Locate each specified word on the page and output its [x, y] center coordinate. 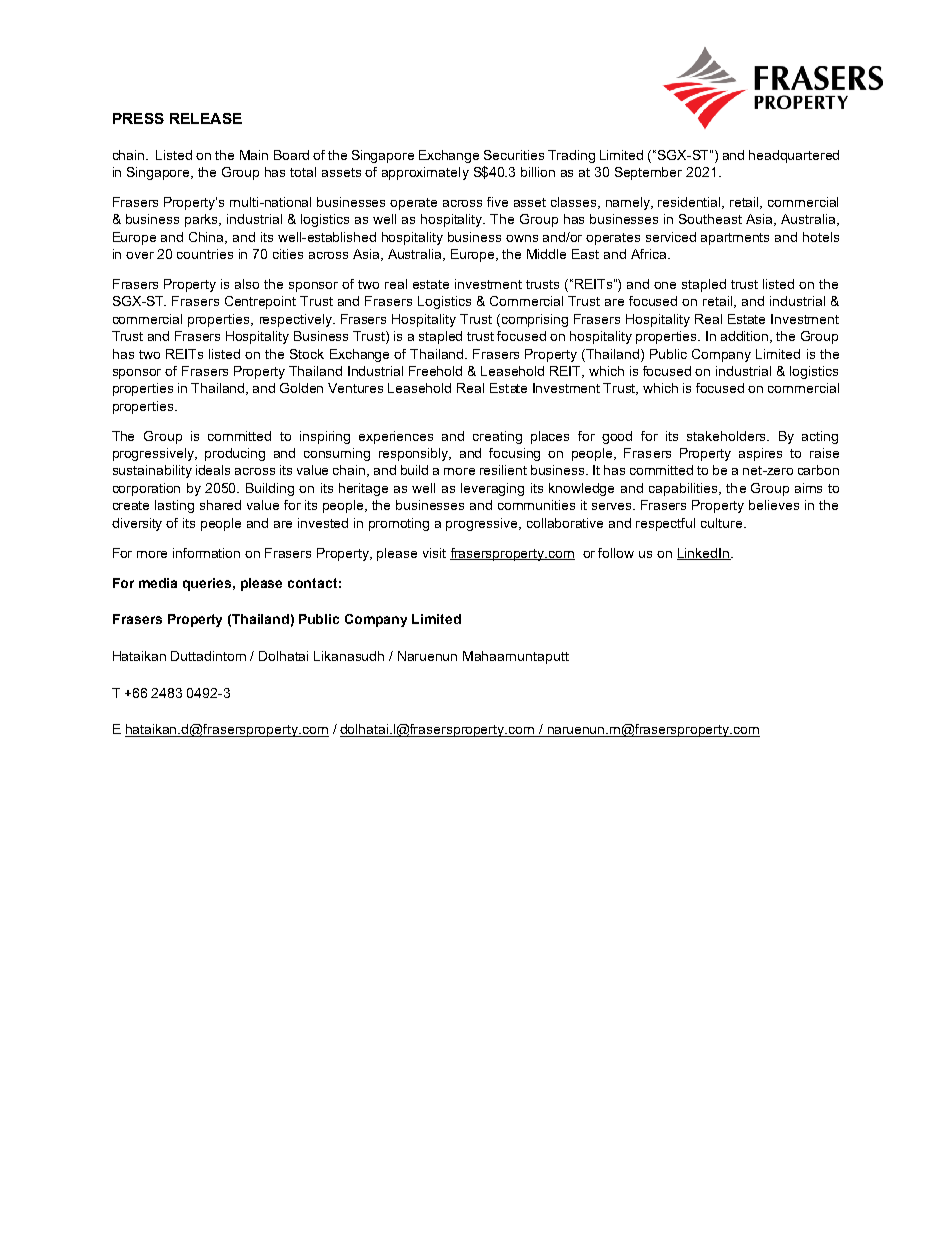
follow [616, 553]
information [206, 553]
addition [746, 337]
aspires [760, 454]
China [208, 238]
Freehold [435, 371]
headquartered [794, 156]
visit [434, 553]
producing [235, 454]
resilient [503, 470]
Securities [514, 155]
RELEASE [206, 118]
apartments [735, 239]
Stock [307, 354]
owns [522, 238]
